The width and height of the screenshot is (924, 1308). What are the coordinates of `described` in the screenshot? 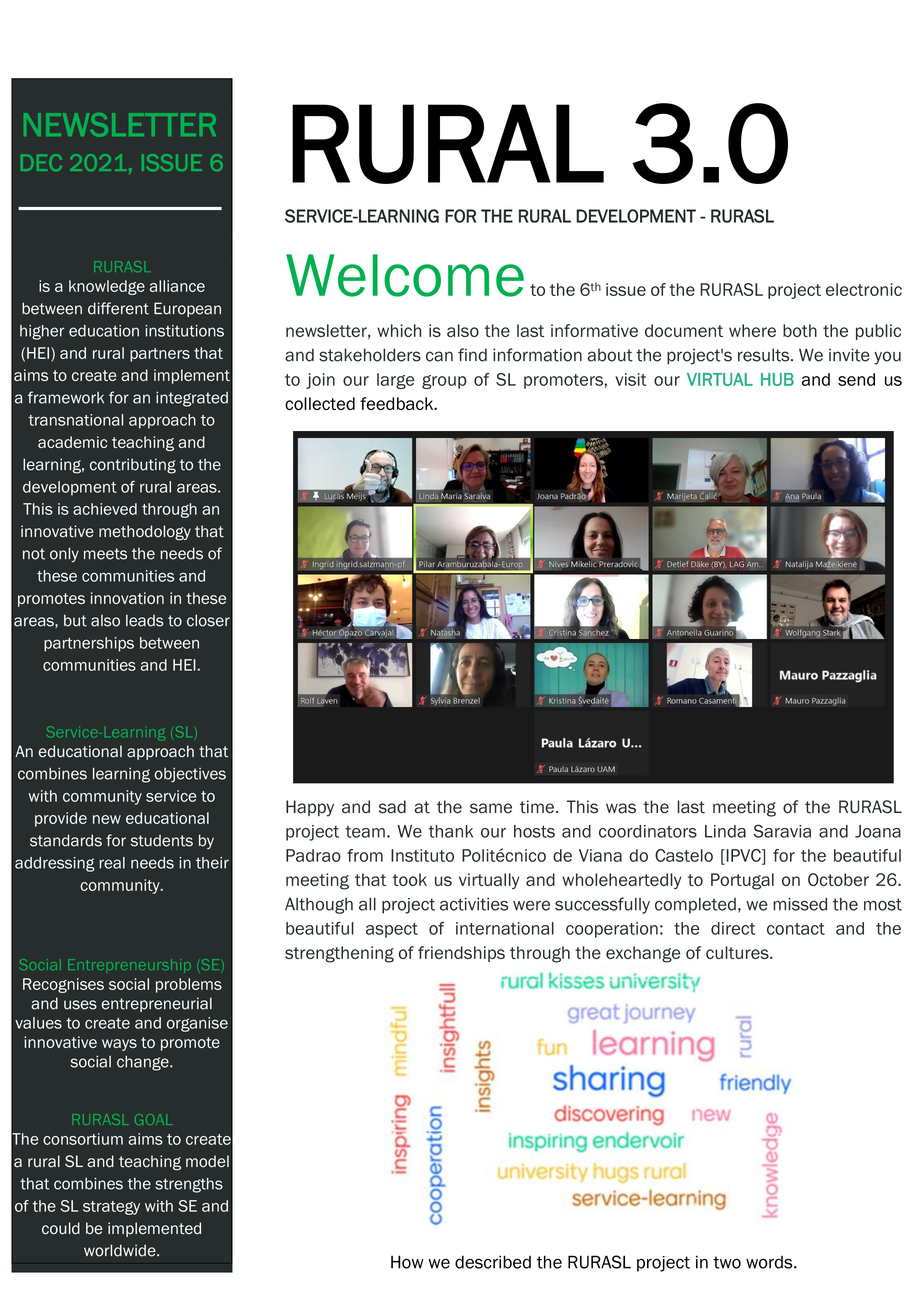 It's located at (493, 1262).
